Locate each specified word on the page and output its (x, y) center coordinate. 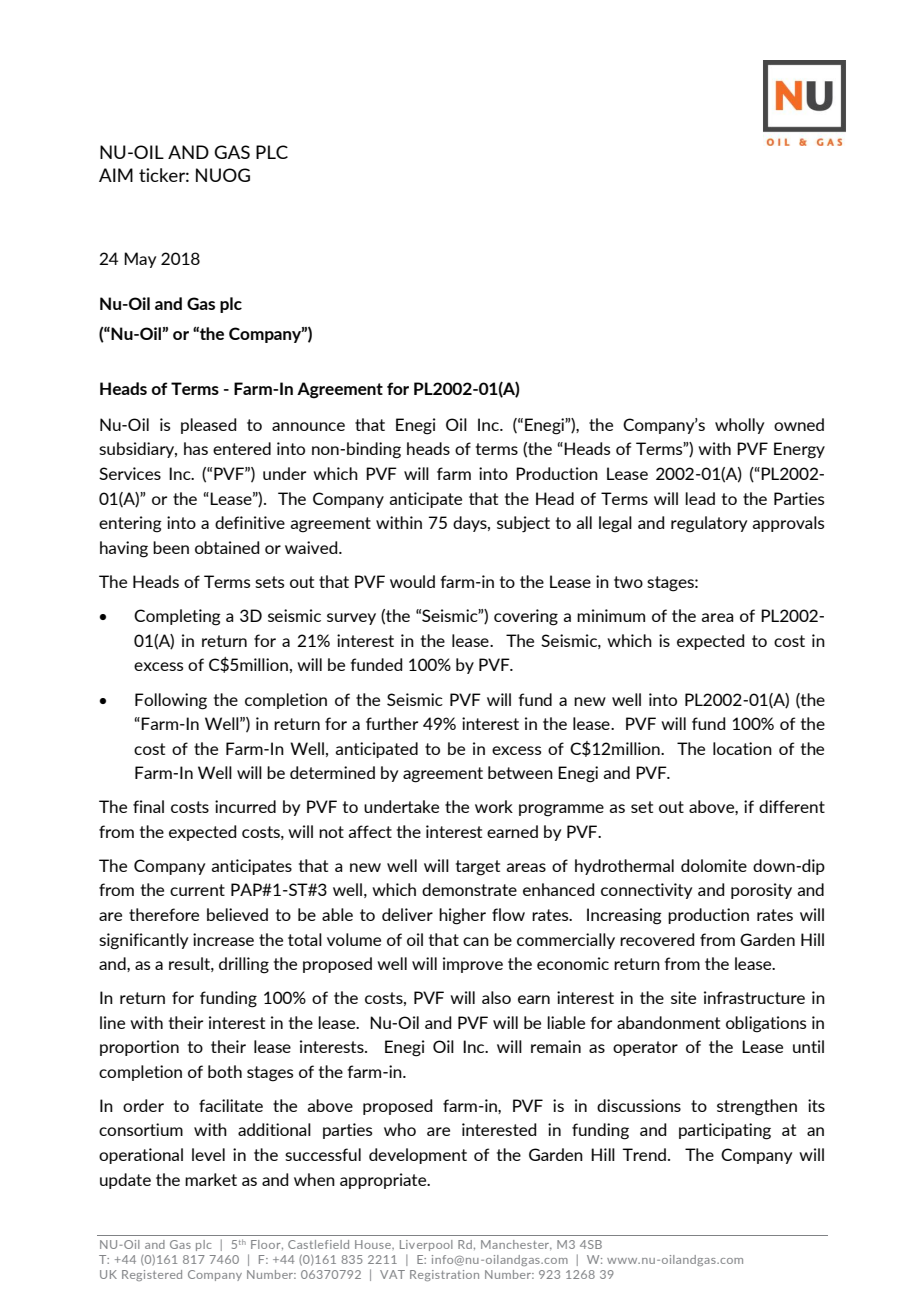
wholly (739, 426)
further (392, 723)
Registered (152, 1275)
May (140, 260)
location (742, 748)
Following (171, 701)
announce (308, 426)
